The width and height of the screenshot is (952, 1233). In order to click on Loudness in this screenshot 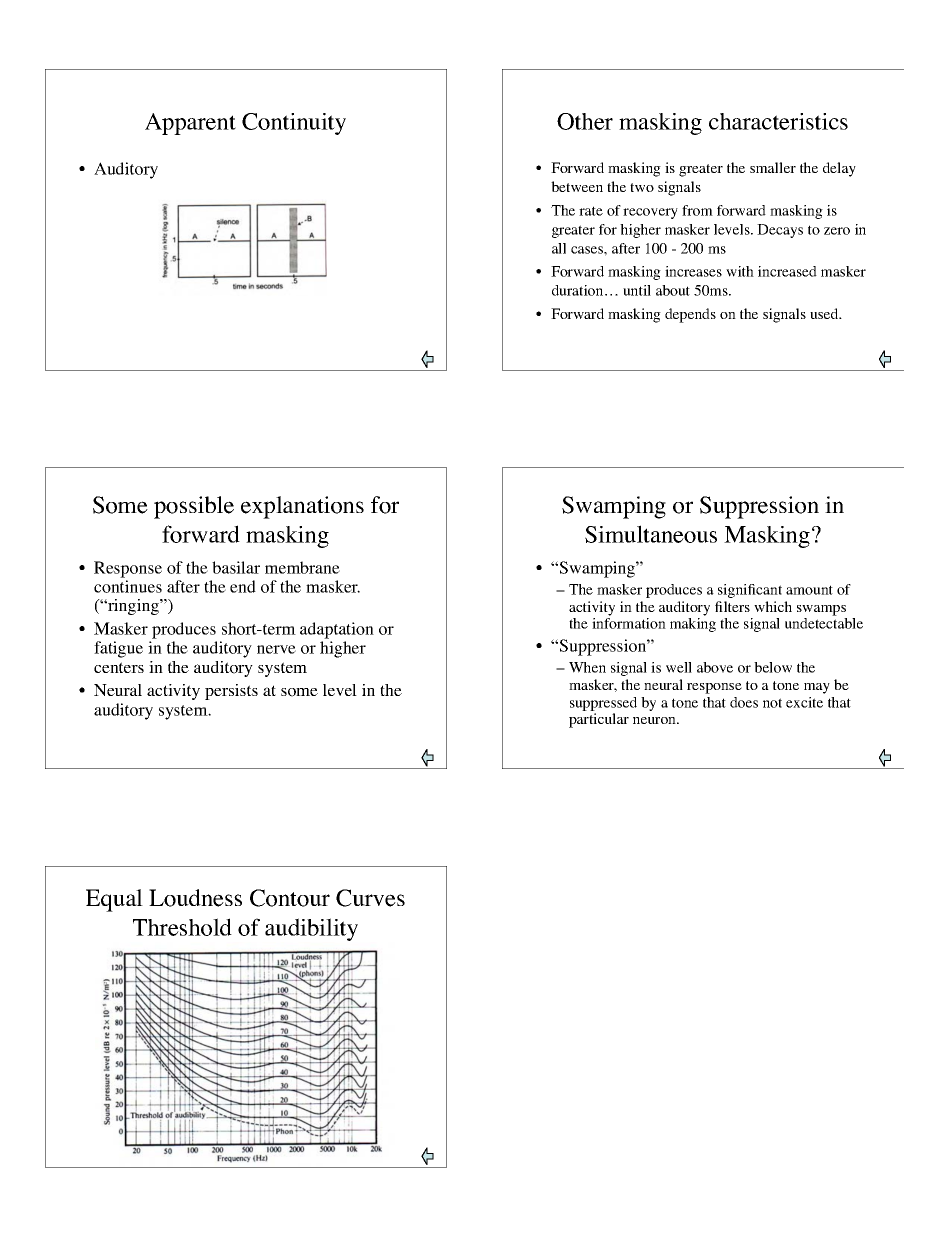, I will do `click(195, 898)`.
